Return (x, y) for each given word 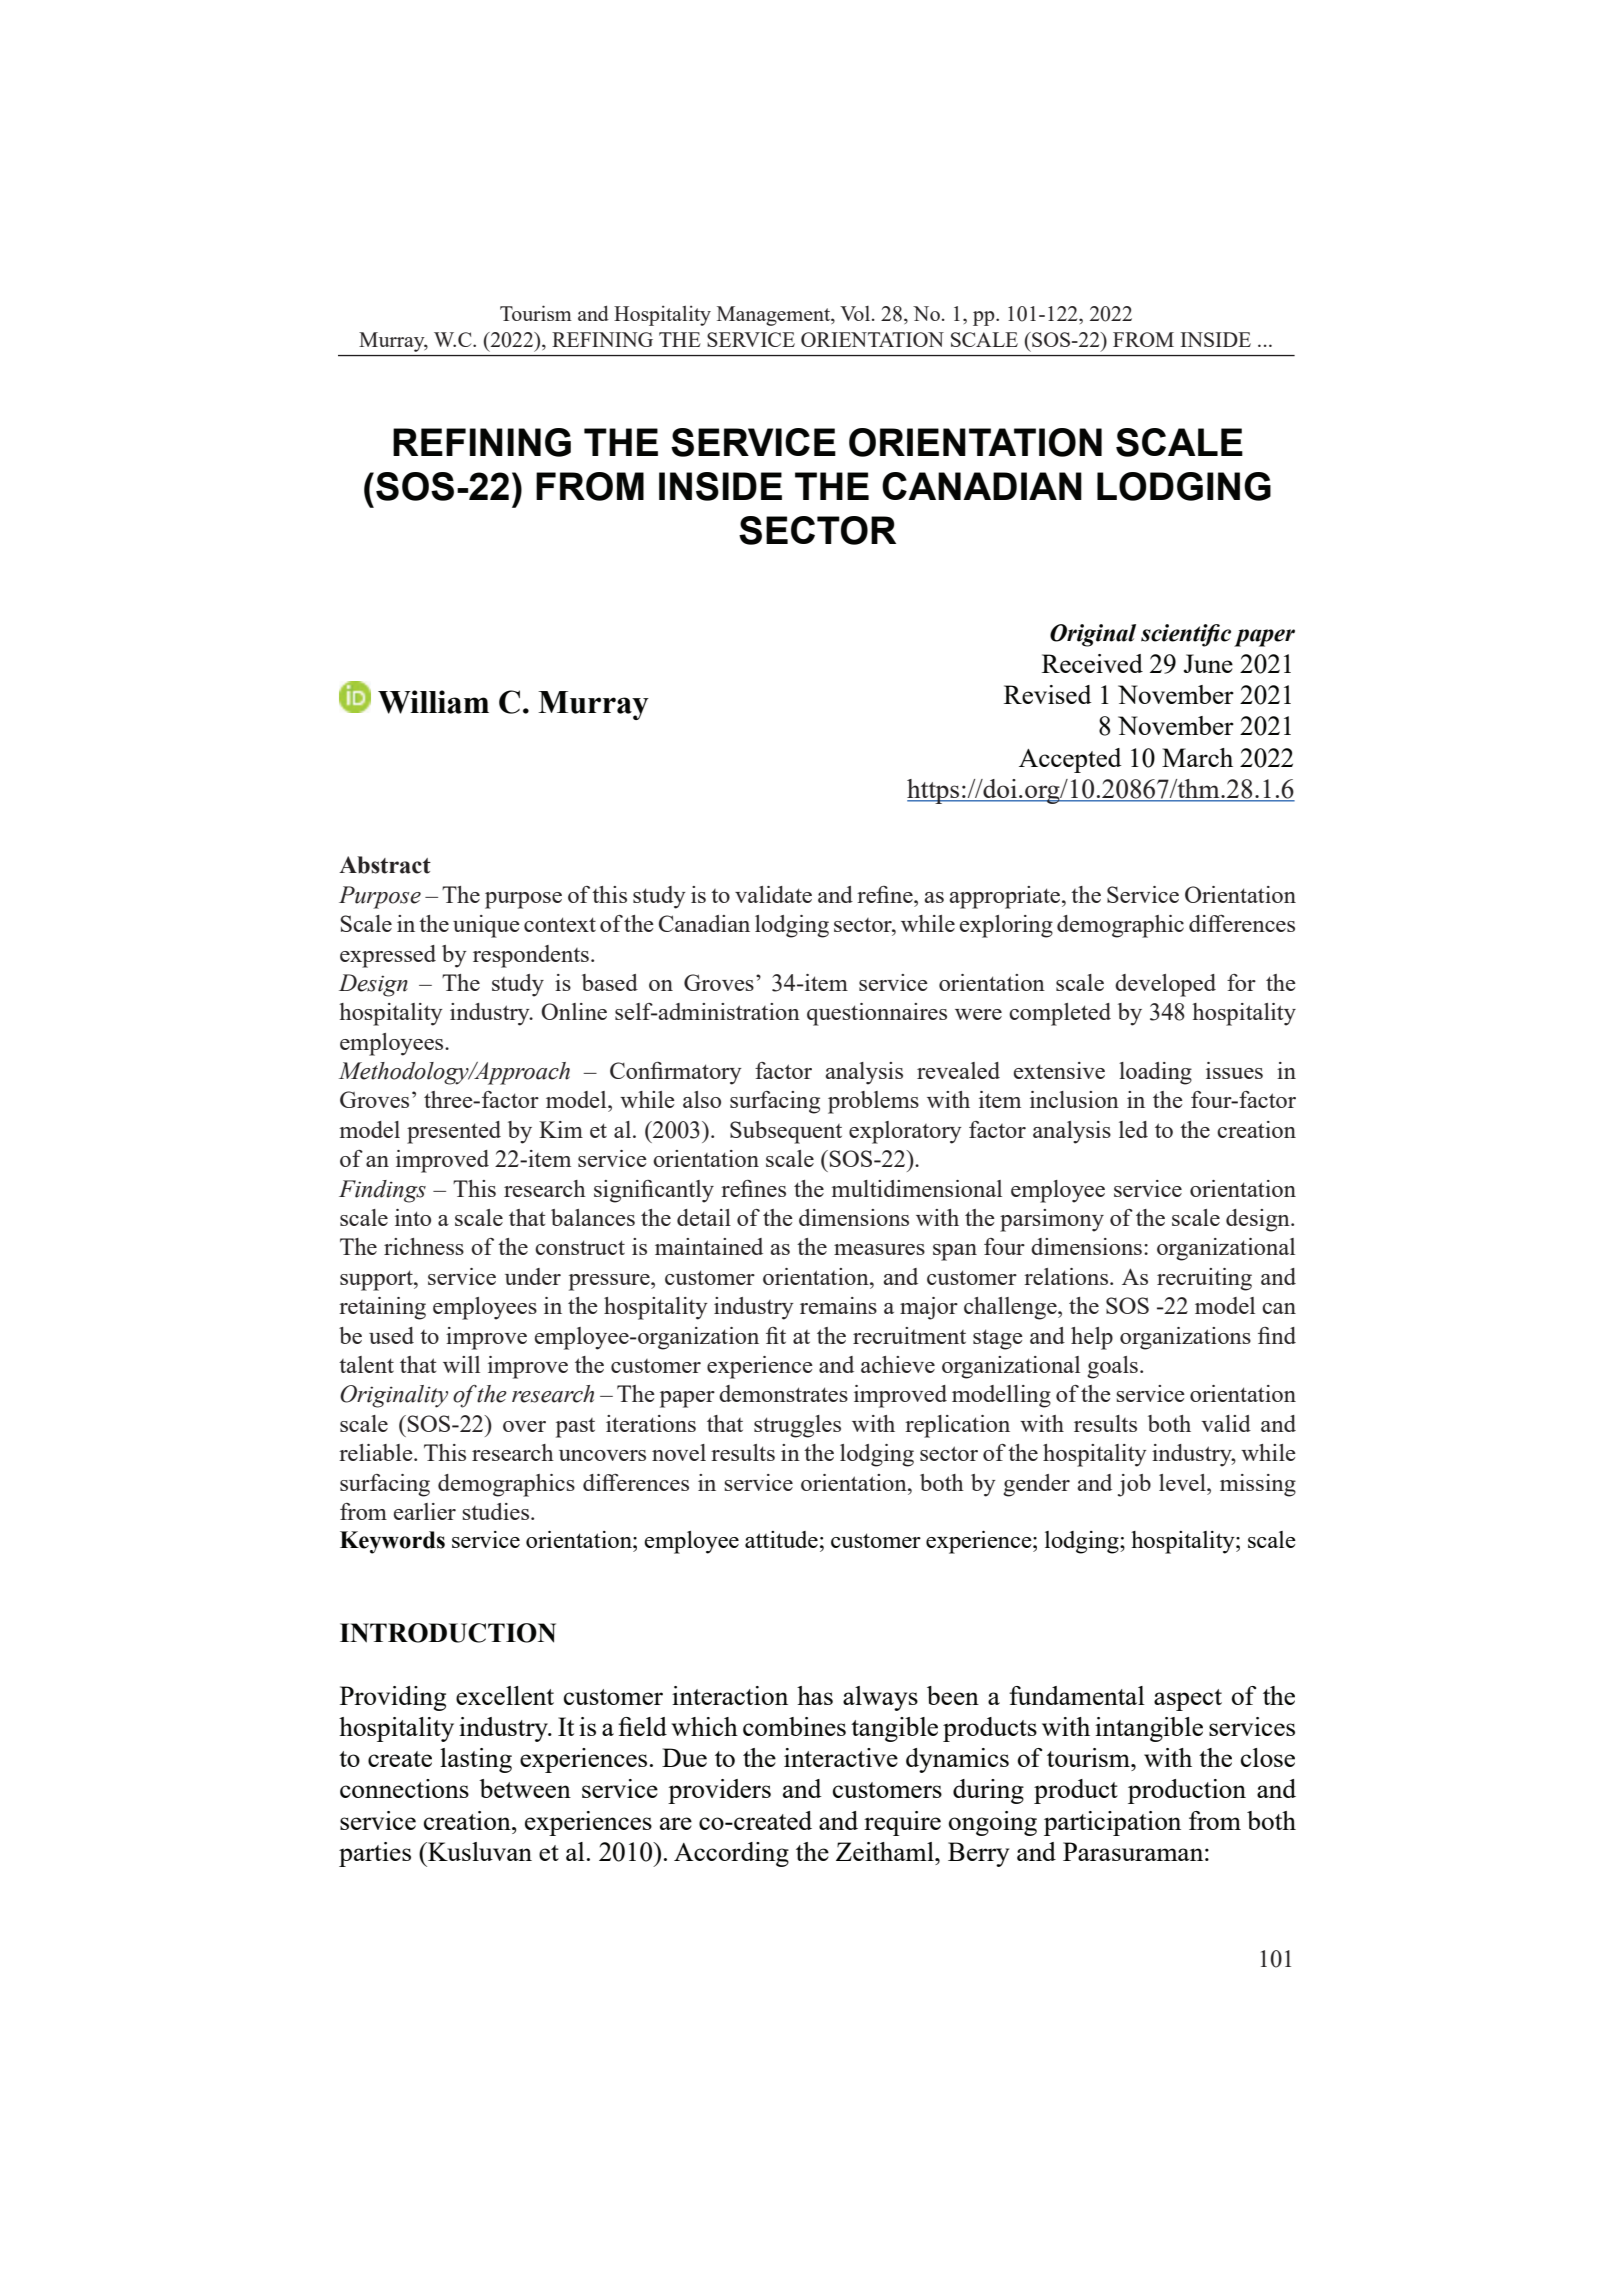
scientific (1186, 635)
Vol (855, 313)
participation (1112, 1823)
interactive (841, 1757)
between (525, 1788)
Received (1092, 663)
